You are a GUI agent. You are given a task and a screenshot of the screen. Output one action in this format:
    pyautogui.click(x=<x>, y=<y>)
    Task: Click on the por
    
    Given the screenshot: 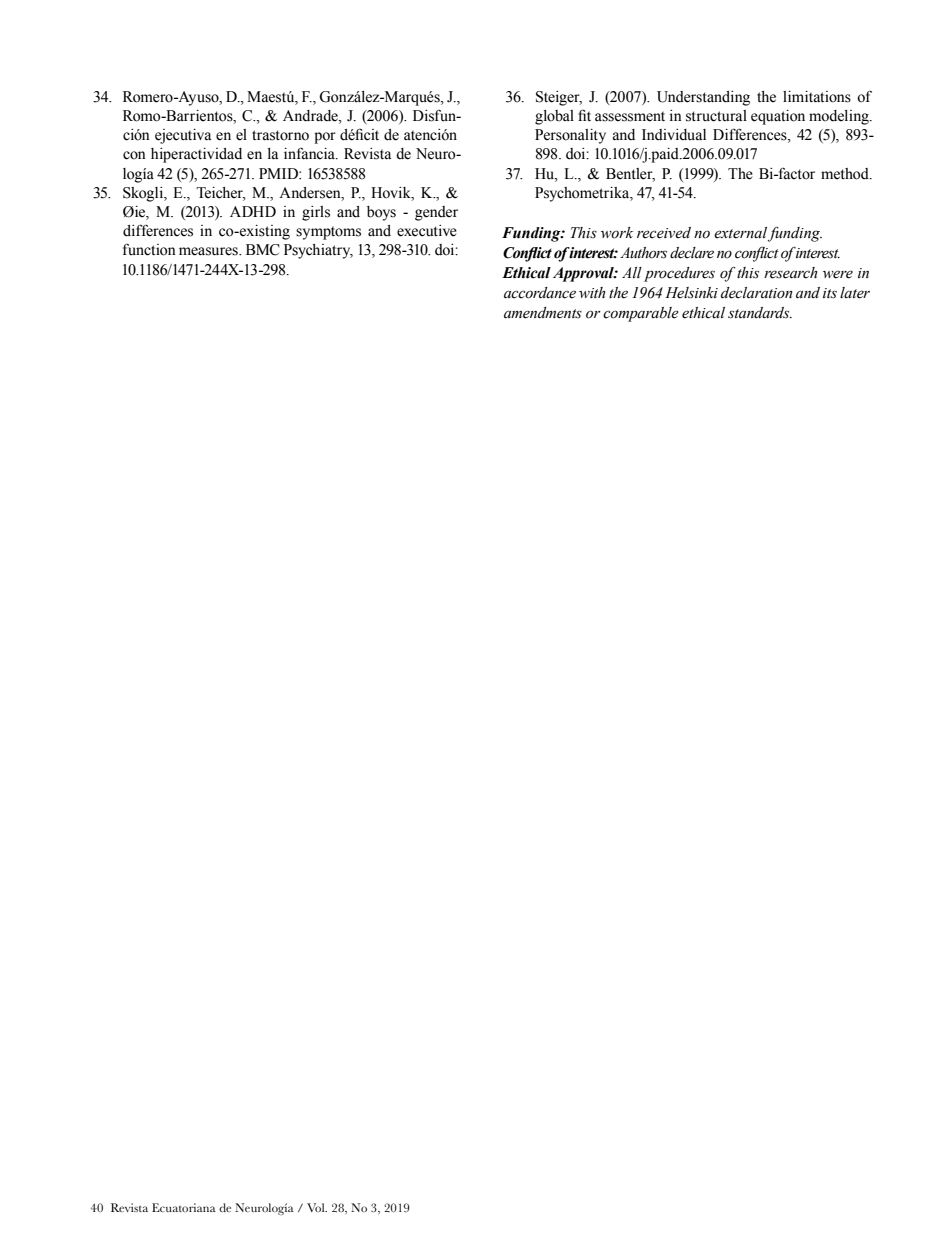 What is the action you would take?
    pyautogui.click(x=325, y=138)
